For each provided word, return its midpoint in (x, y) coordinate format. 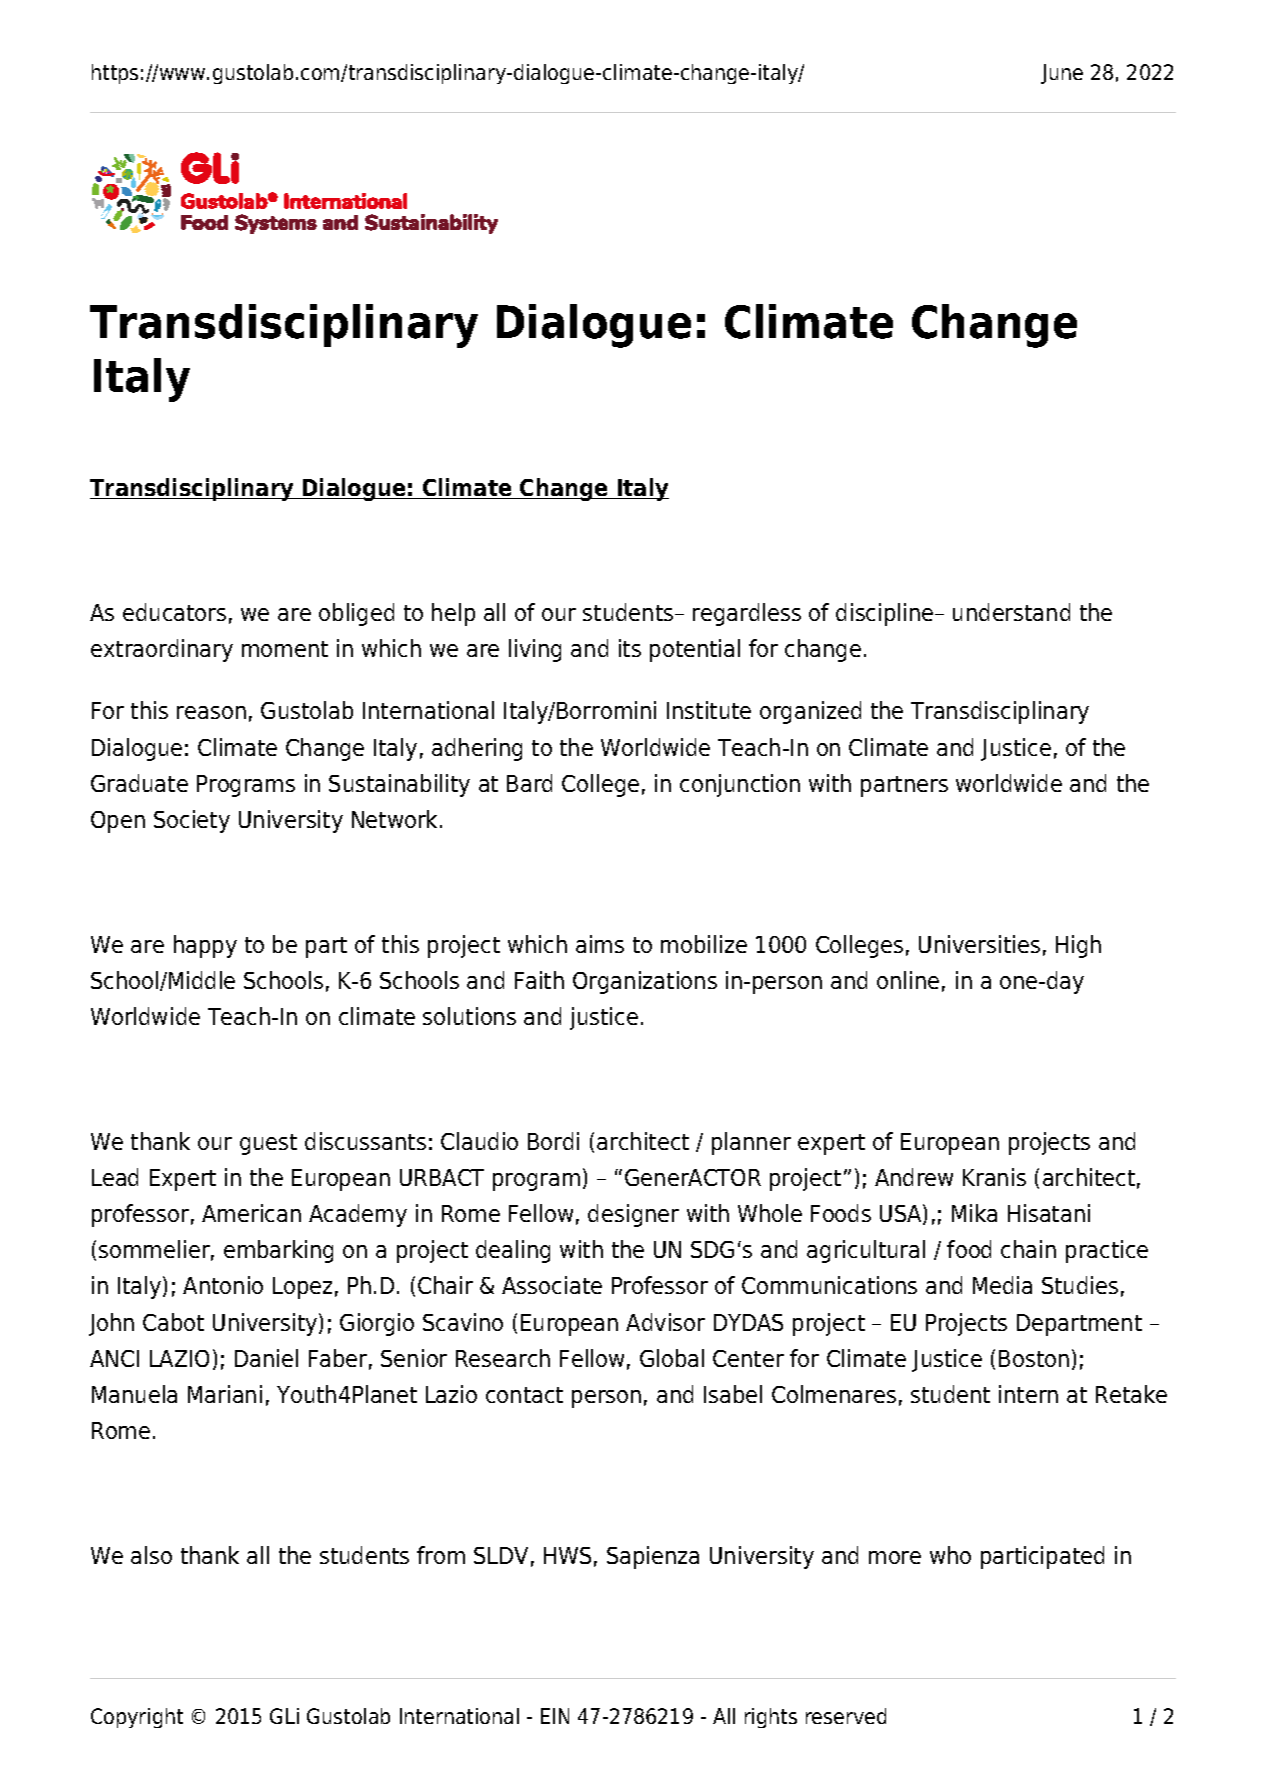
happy (205, 946)
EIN (555, 1716)
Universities (979, 944)
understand (1011, 612)
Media (1002, 1285)
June (1062, 74)
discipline (886, 614)
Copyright (137, 1718)
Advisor (665, 1322)
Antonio (223, 1285)
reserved (846, 1716)
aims (600, 944)
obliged (356, 614)
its (630, 648)
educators (174, 612)
